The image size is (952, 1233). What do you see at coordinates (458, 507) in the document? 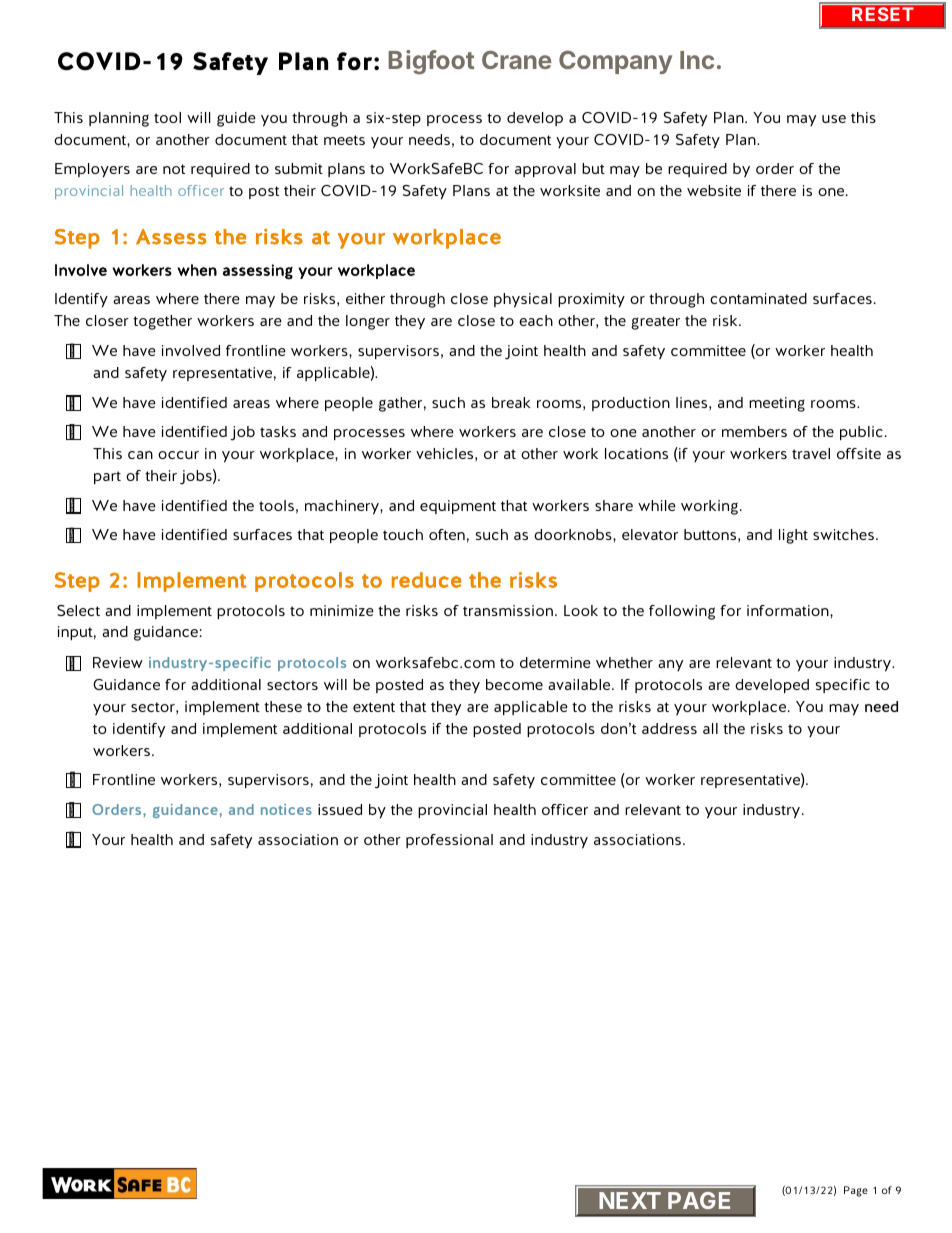
I see `equipment` at bounding box center [458, 507].
